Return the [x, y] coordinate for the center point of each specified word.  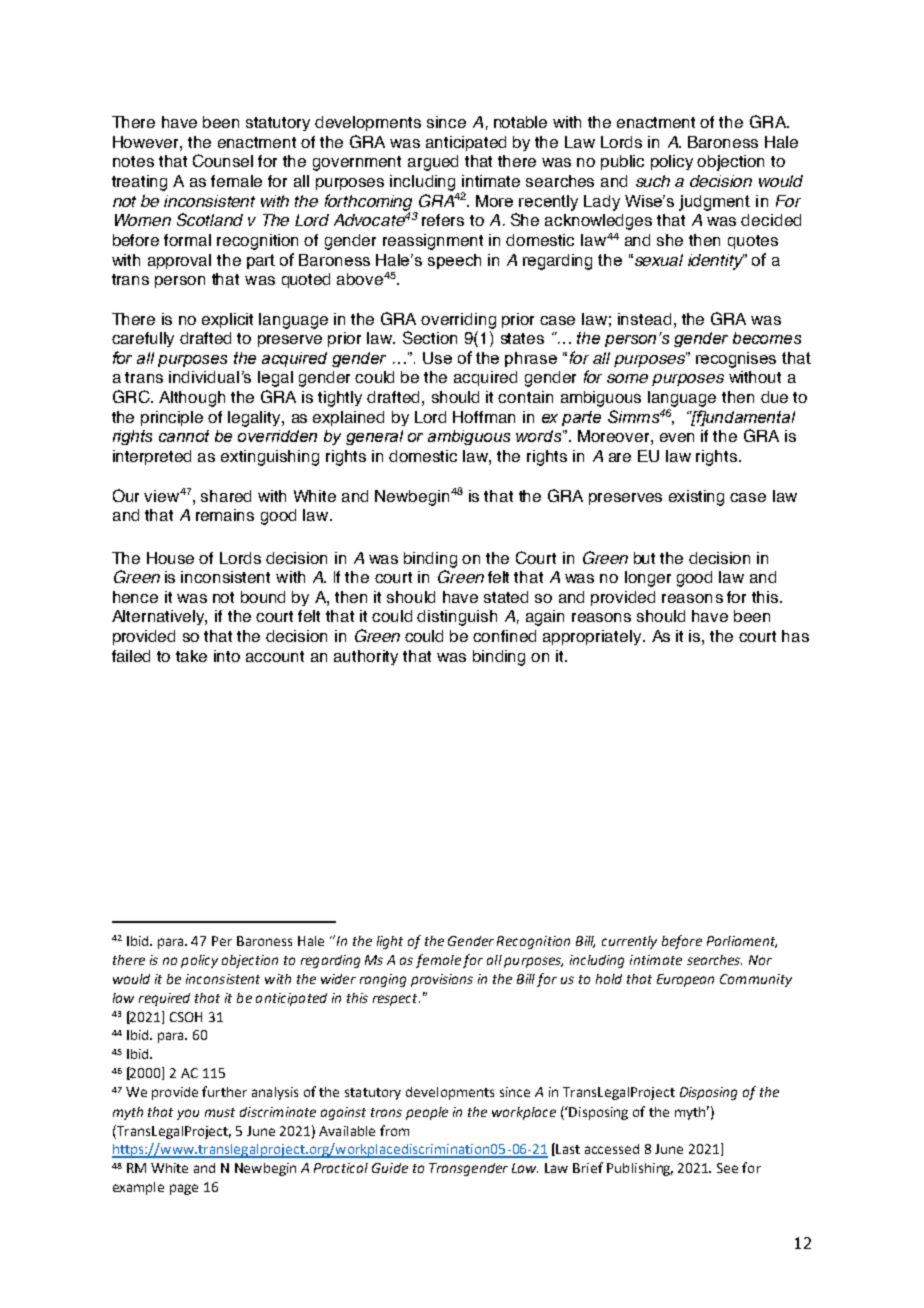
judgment [714, 203]
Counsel [223, 160]
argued [433, 163]
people [427, 1113]
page [184, 1189]
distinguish [457, 618]
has [795, 636]
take [191, 656]
